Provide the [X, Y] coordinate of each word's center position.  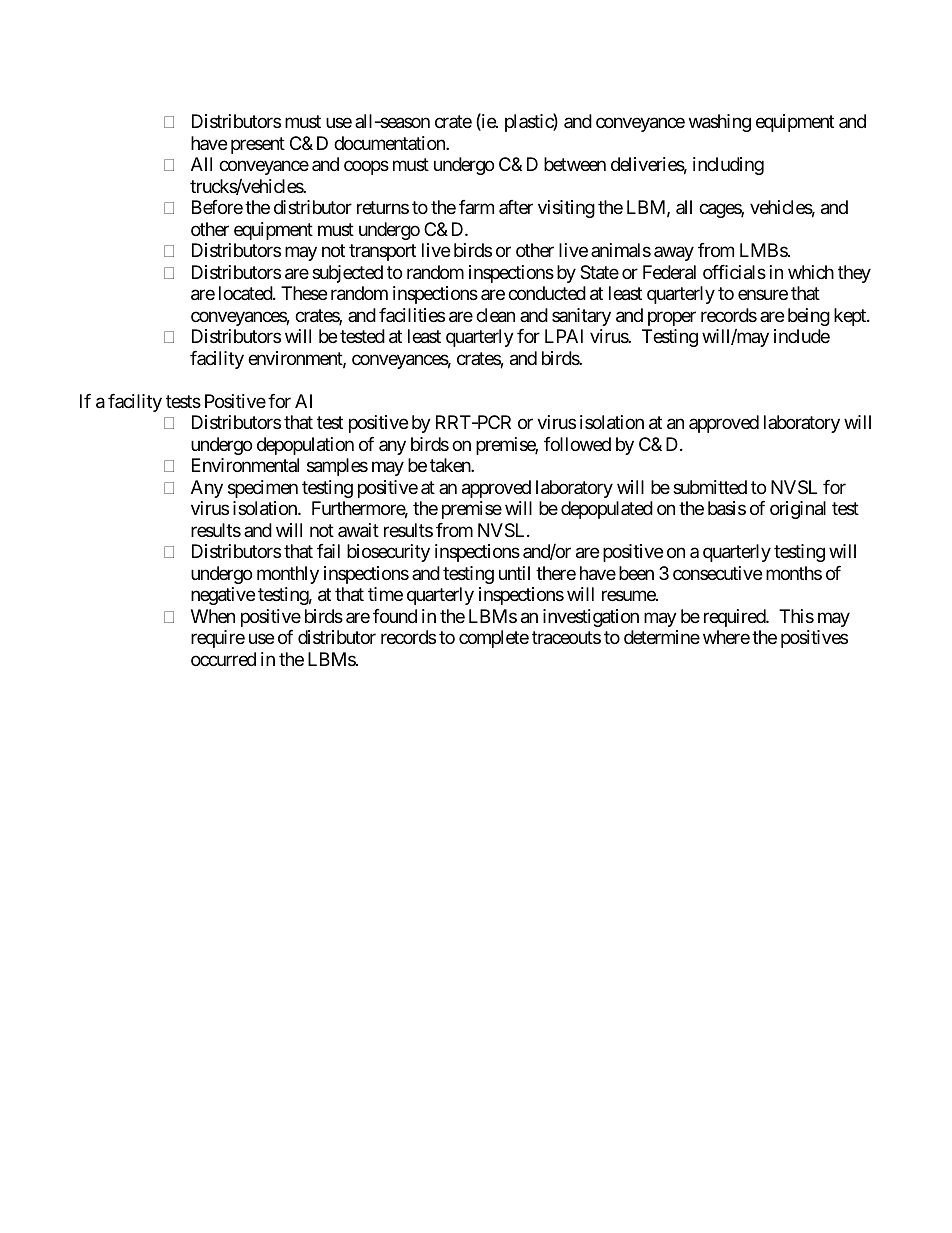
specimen [263, 489]
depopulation [305, 446]
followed [577, 444]
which [811, 272]
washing [720, 123]
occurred [223, 659]
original [798, 510]
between [575, 164]
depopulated [607, 510]
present [258, 145]
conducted [547, 293]
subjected [347, 274]
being [809, 317]
